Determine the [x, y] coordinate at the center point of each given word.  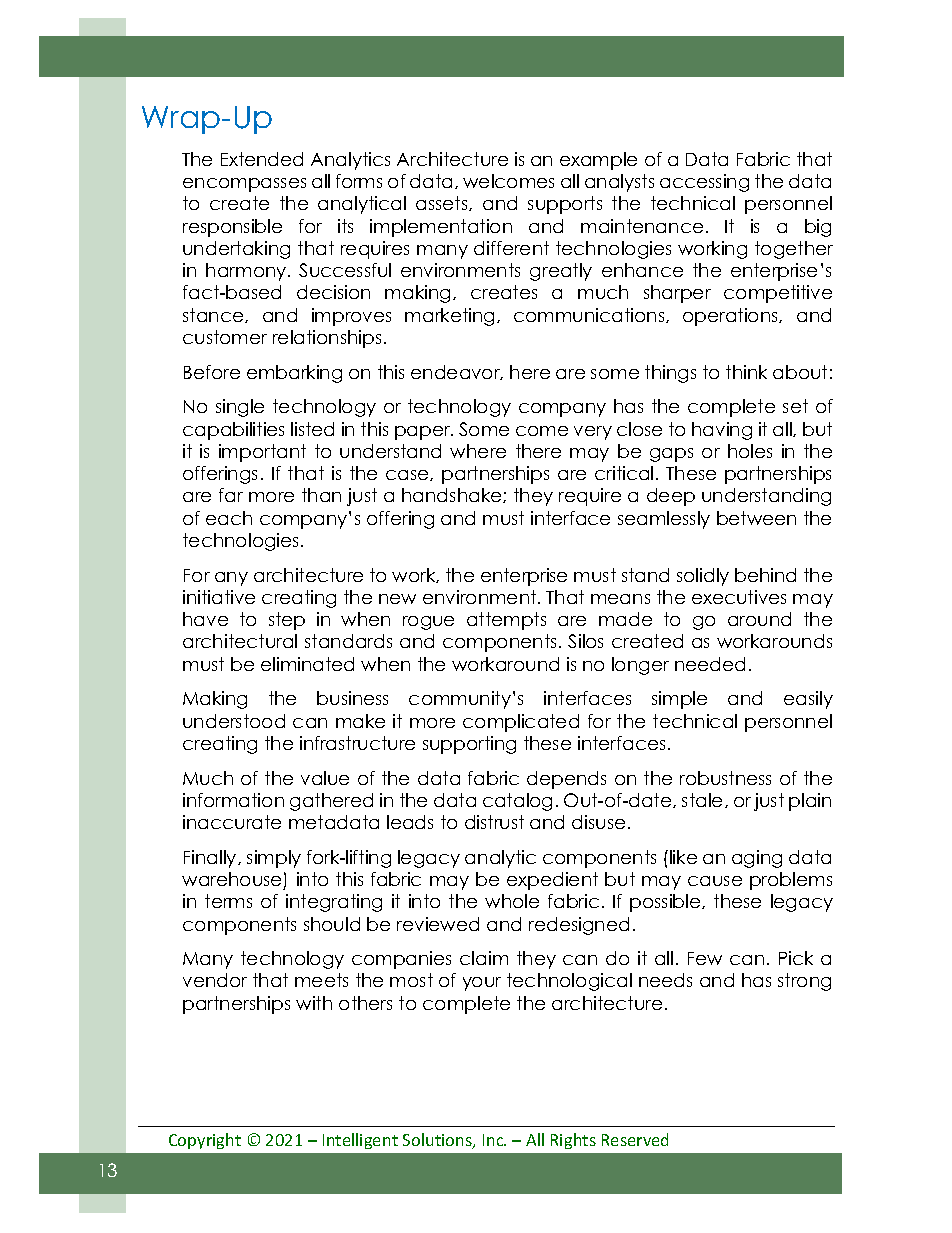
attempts [506, 621]
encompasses [244, 185]
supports [565, 205]
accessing [704, 183]
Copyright [205, 1141]
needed [710, 664]
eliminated [307, 664]
